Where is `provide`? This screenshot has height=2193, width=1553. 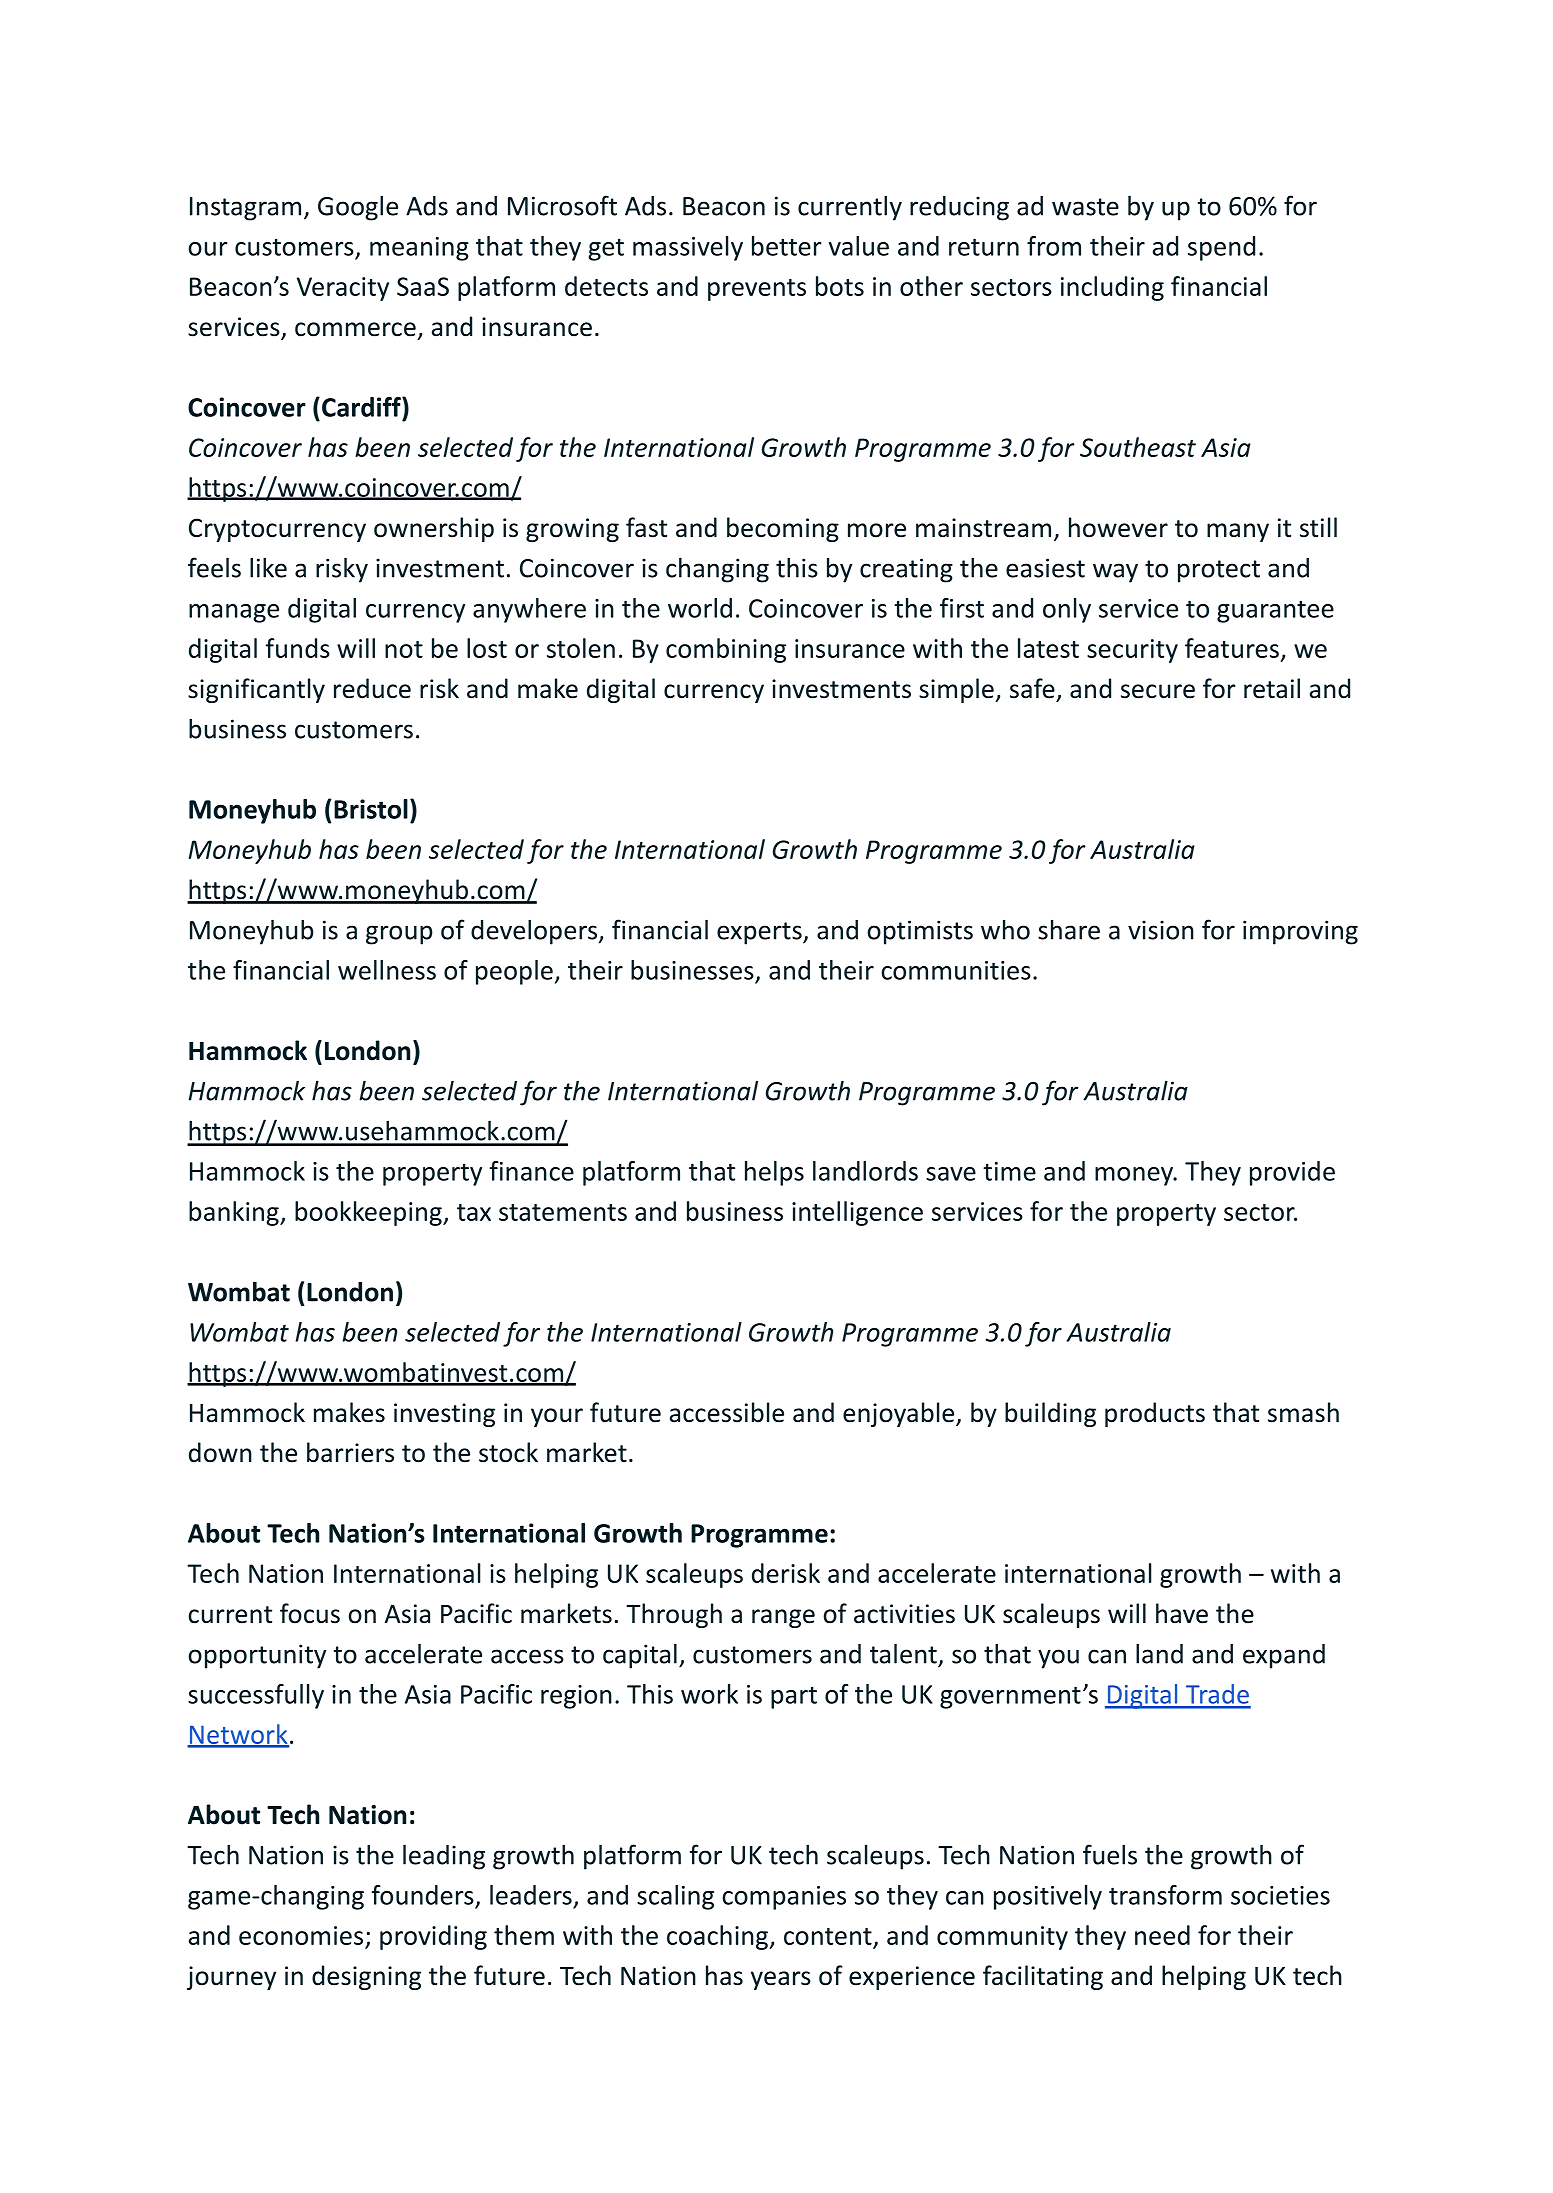 provide is located at coordinates (1292, 1173).
